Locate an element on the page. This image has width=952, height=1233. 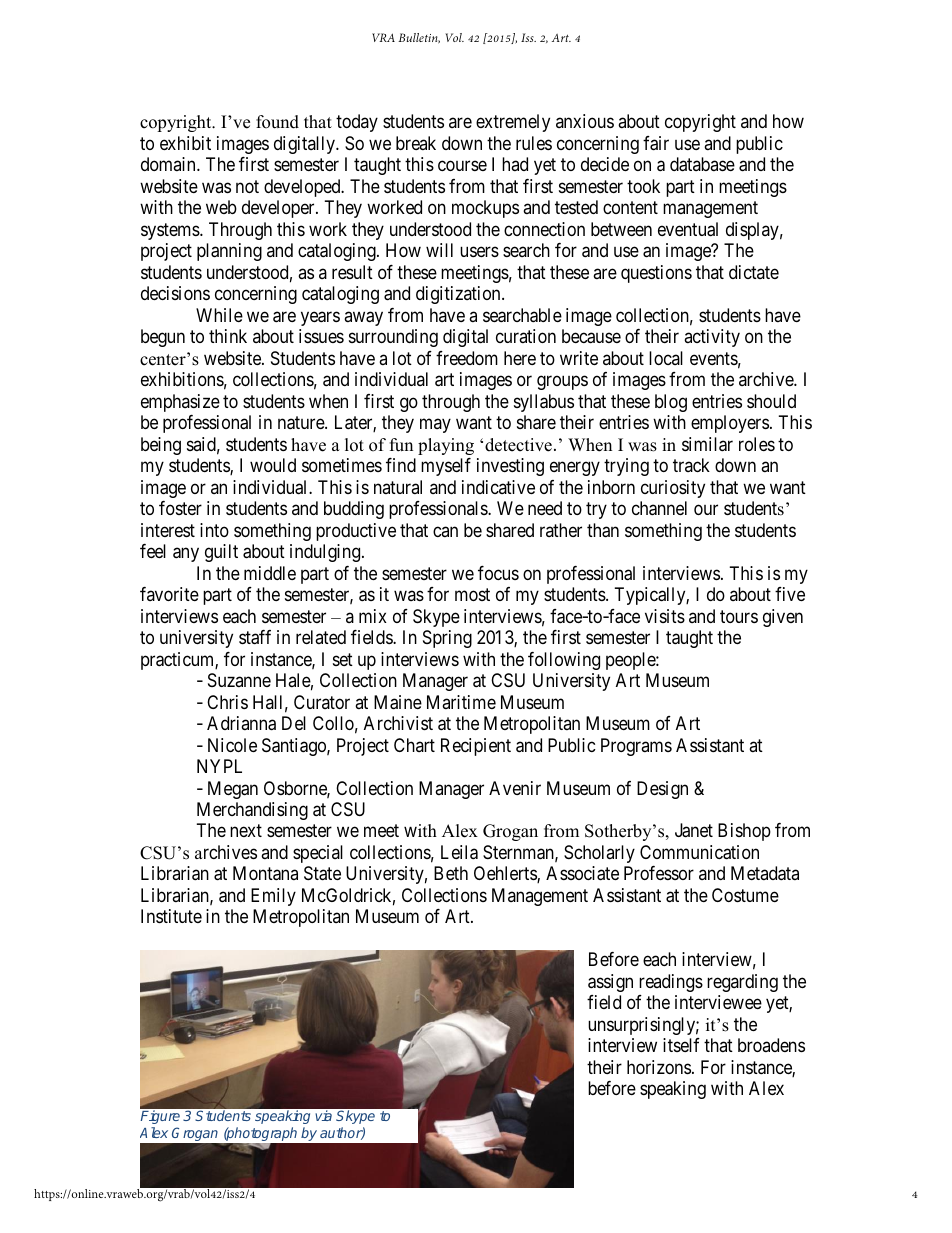
tours is located at coordinates (739, 616).
